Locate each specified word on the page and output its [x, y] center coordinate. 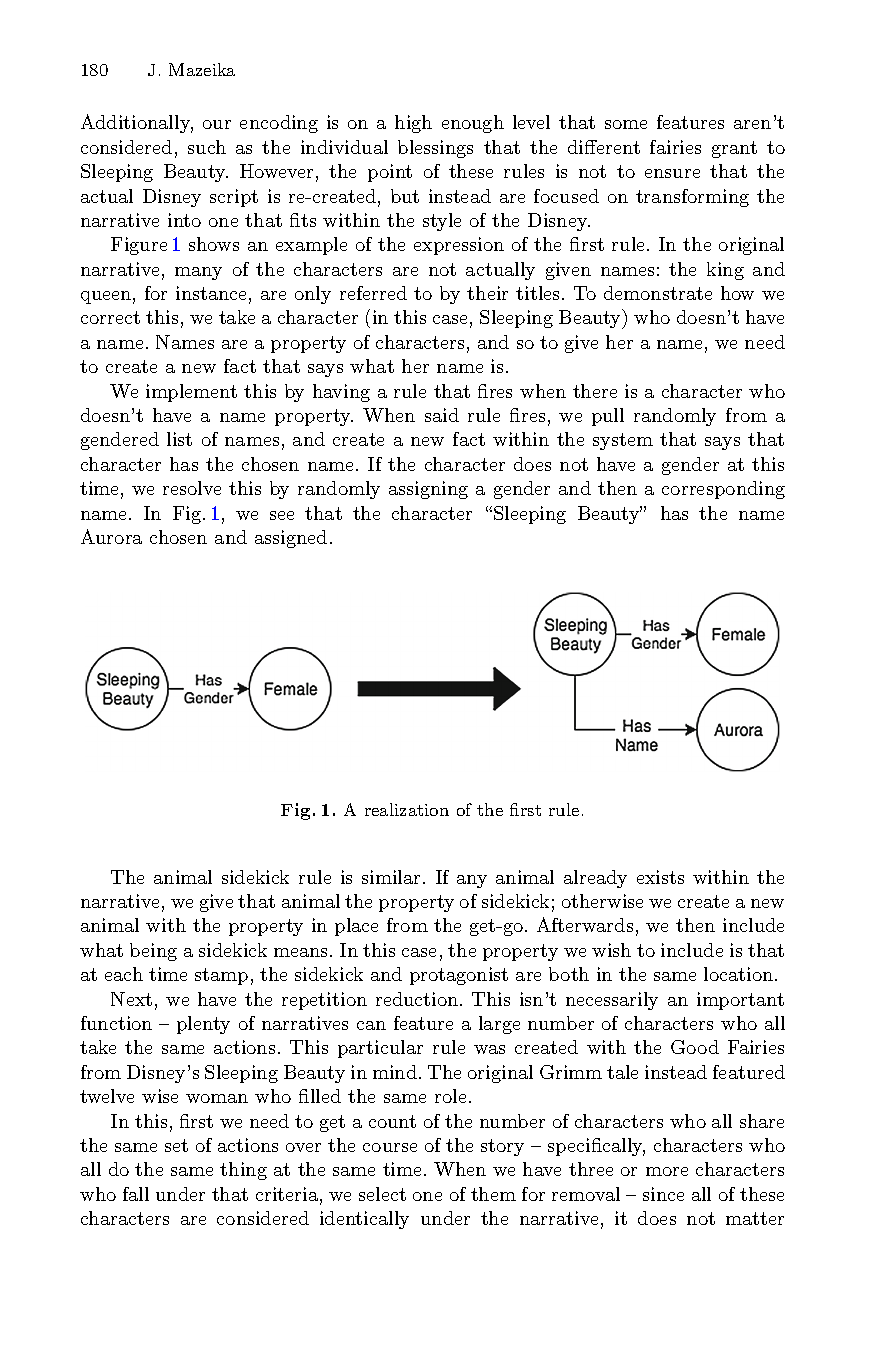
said [442, 415]
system [623, 441]
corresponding [723, 490]
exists [660, 877]
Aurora [111, 536]
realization [407, 809]
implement [191, 393]
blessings [435, 149]
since [663, 1194]
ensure [672, 173]
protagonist [459, 976]
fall [136, 1194]
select [382, 1194]
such [207, 147]
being [153, 952]
